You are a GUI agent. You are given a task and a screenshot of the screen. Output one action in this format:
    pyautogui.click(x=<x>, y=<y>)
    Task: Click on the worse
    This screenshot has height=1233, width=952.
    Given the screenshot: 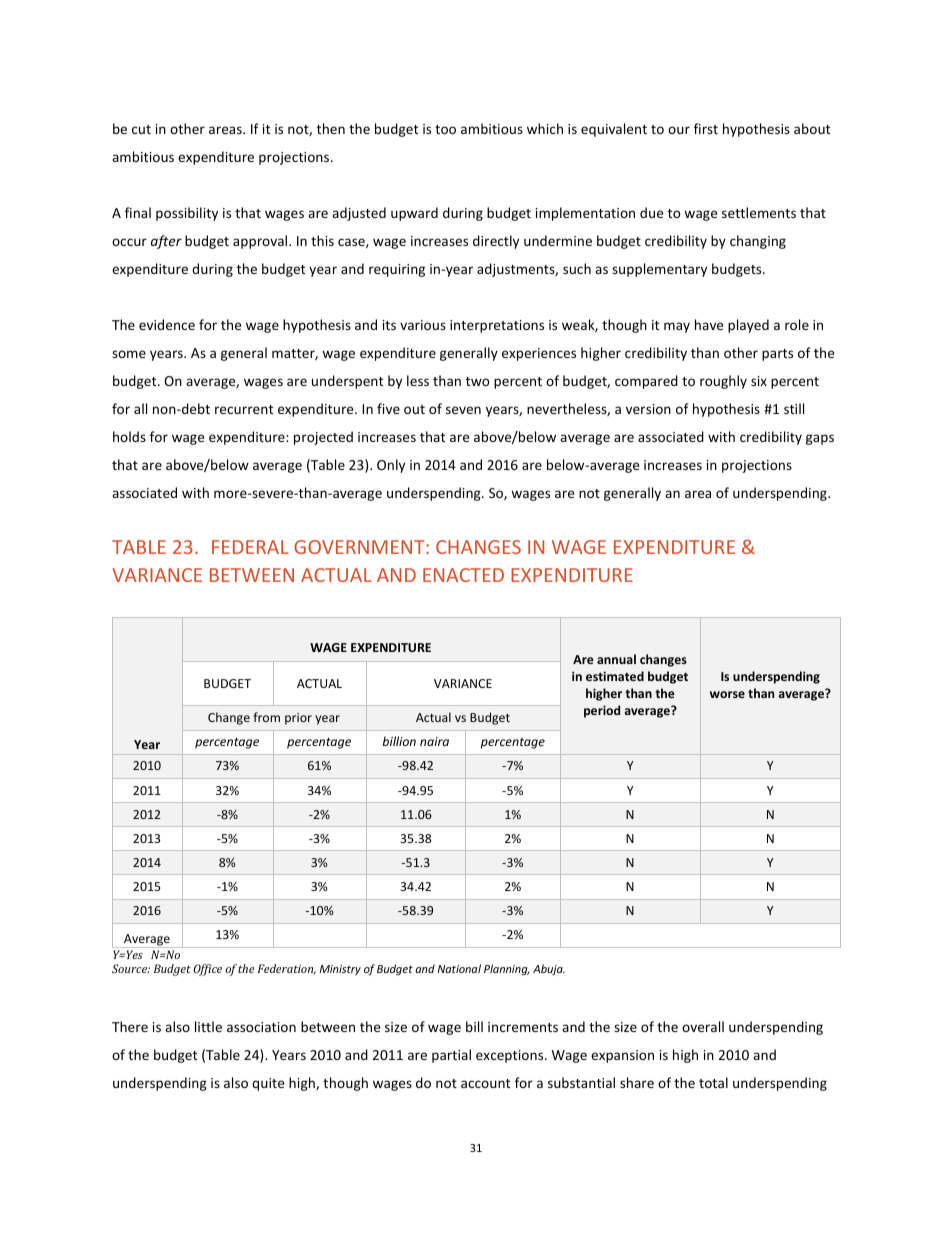 What is the action you would take?
    pyautogui.click(x=727, y=694)
